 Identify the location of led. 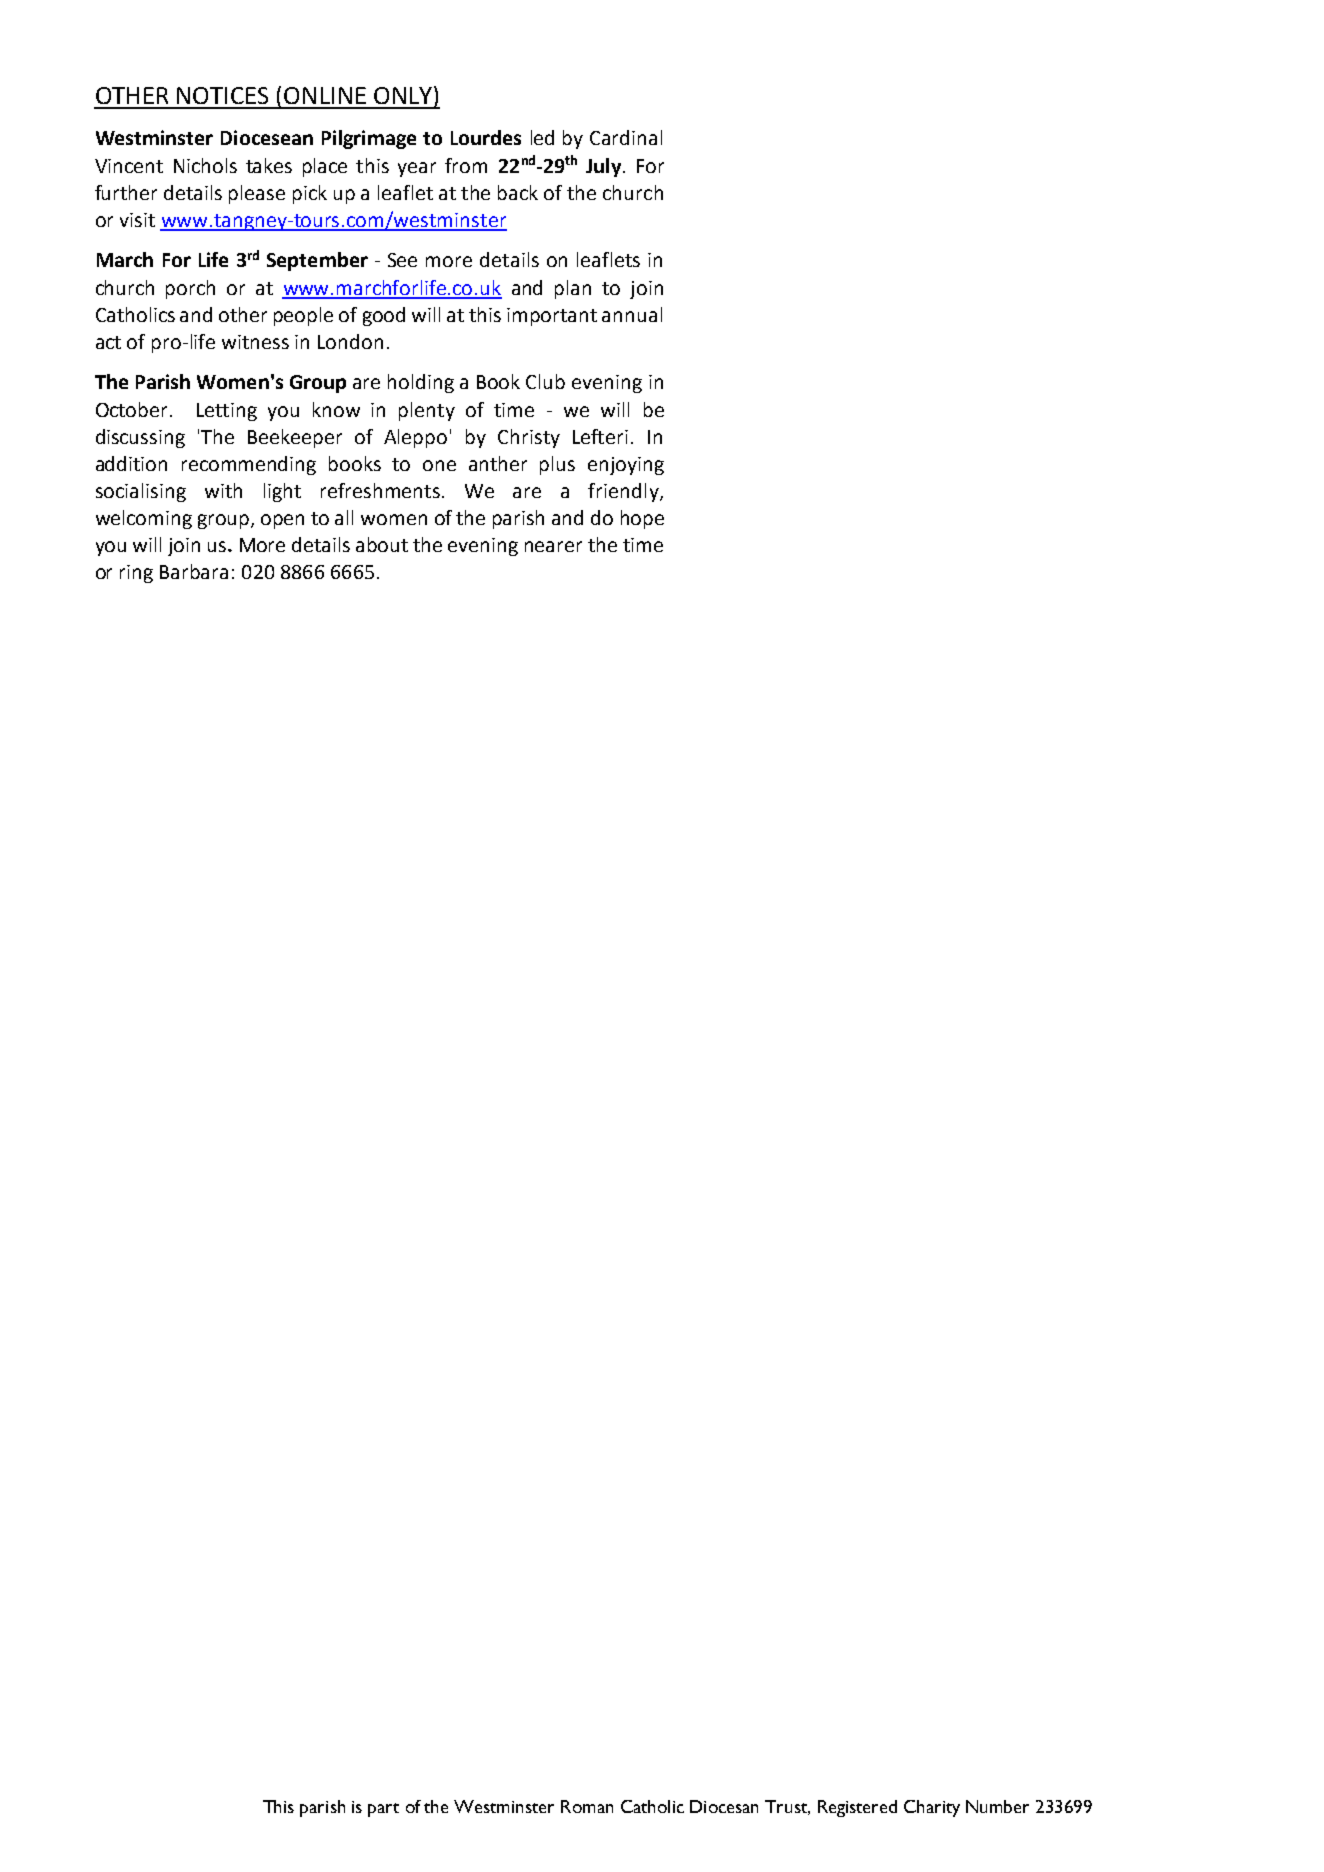
(542, 137).
